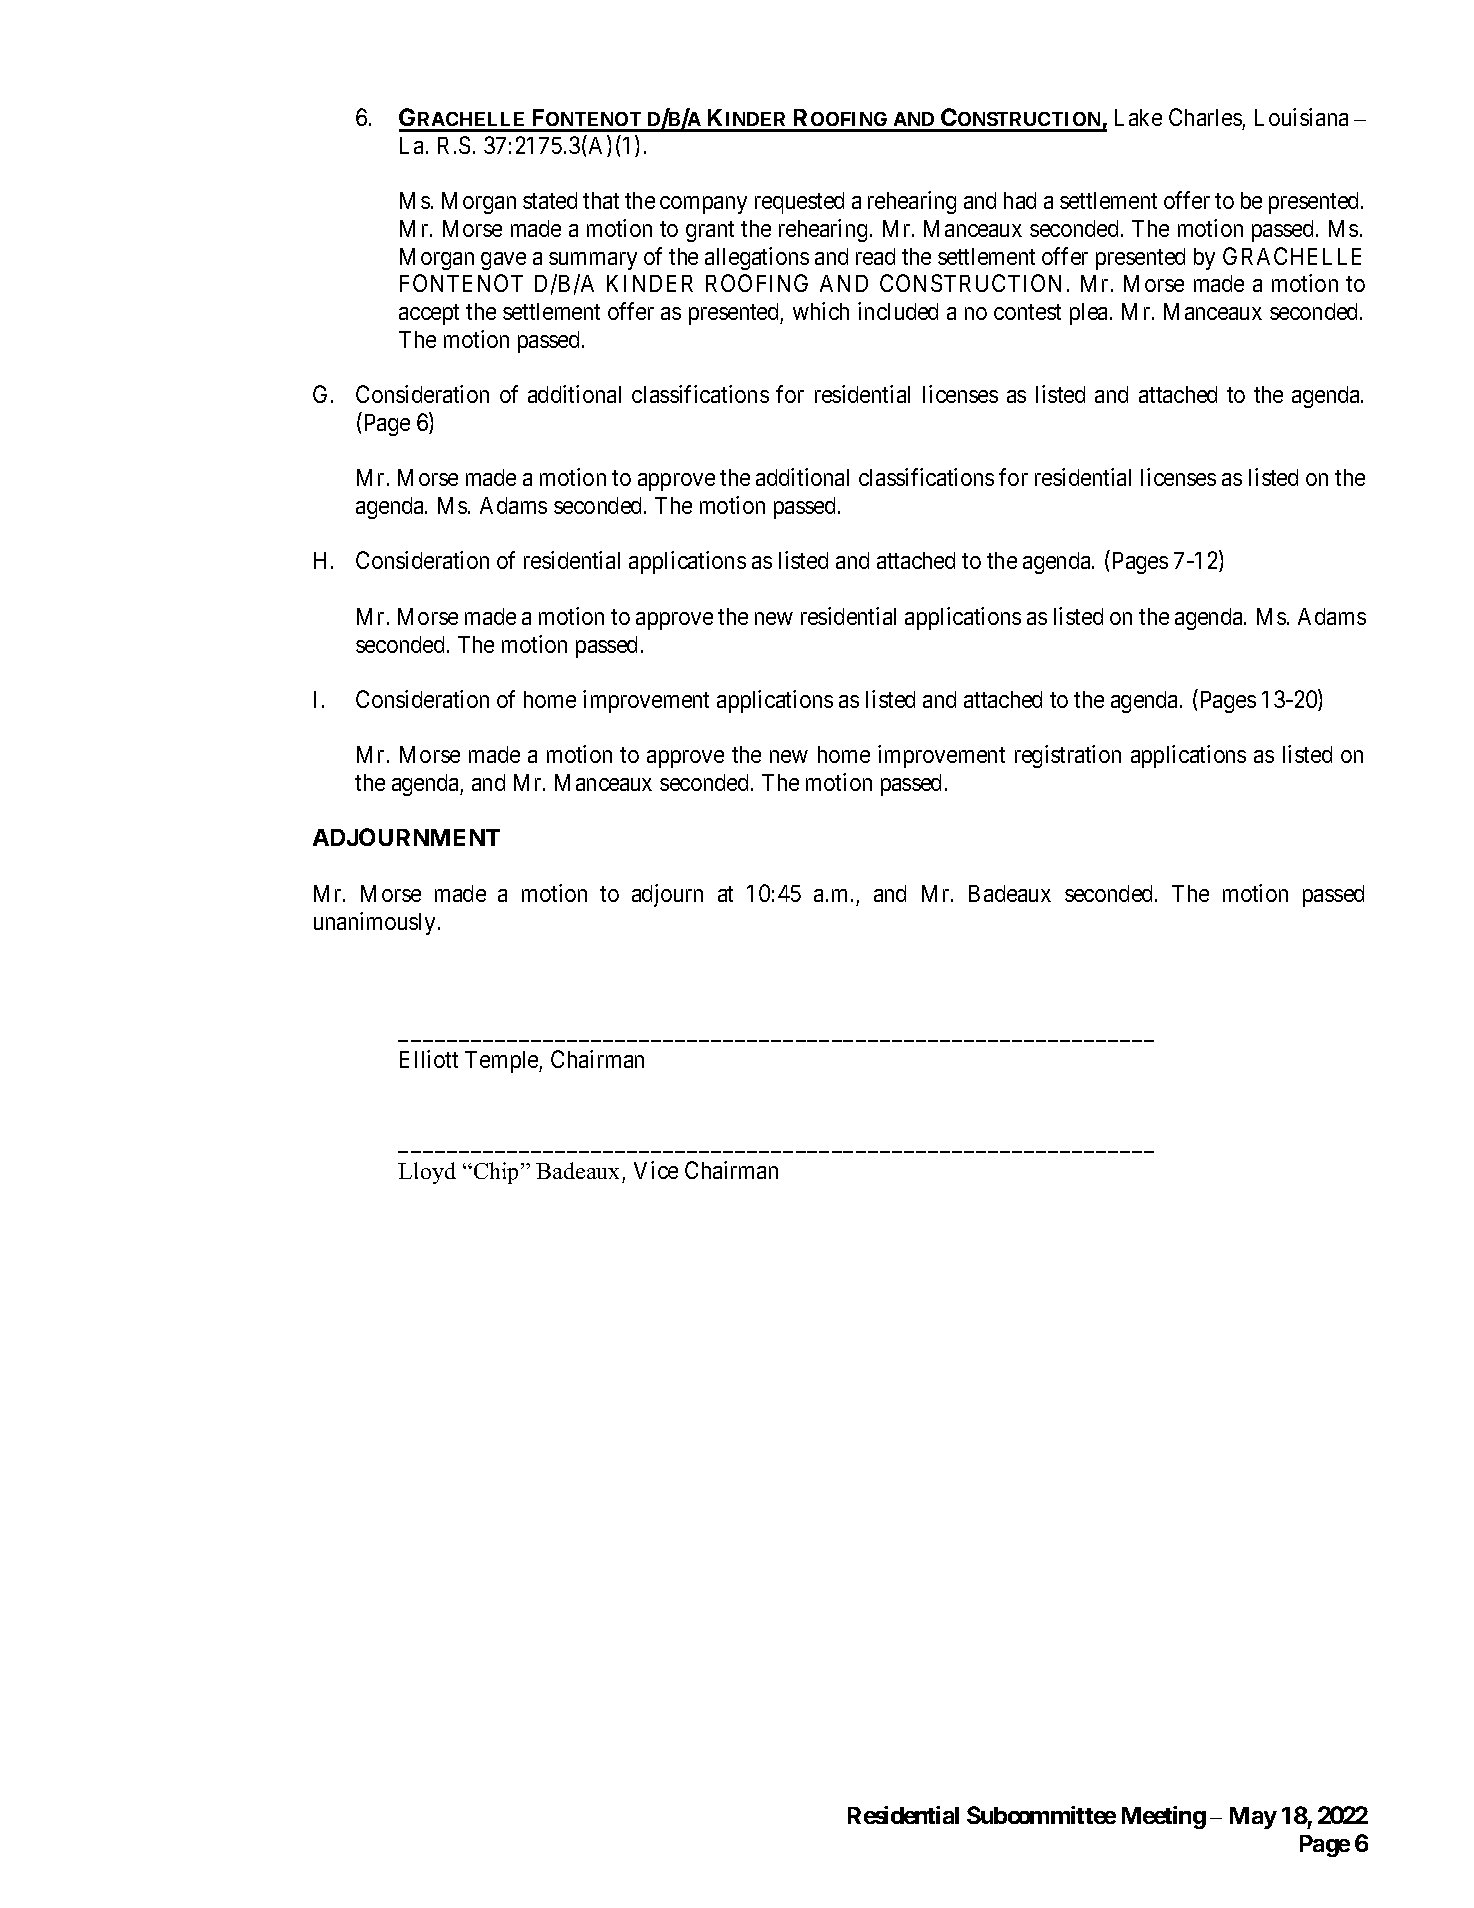  What do you see at coordinates (498, 1173) in the image?
I see `Chip` at bounding box center [498, 1173].
